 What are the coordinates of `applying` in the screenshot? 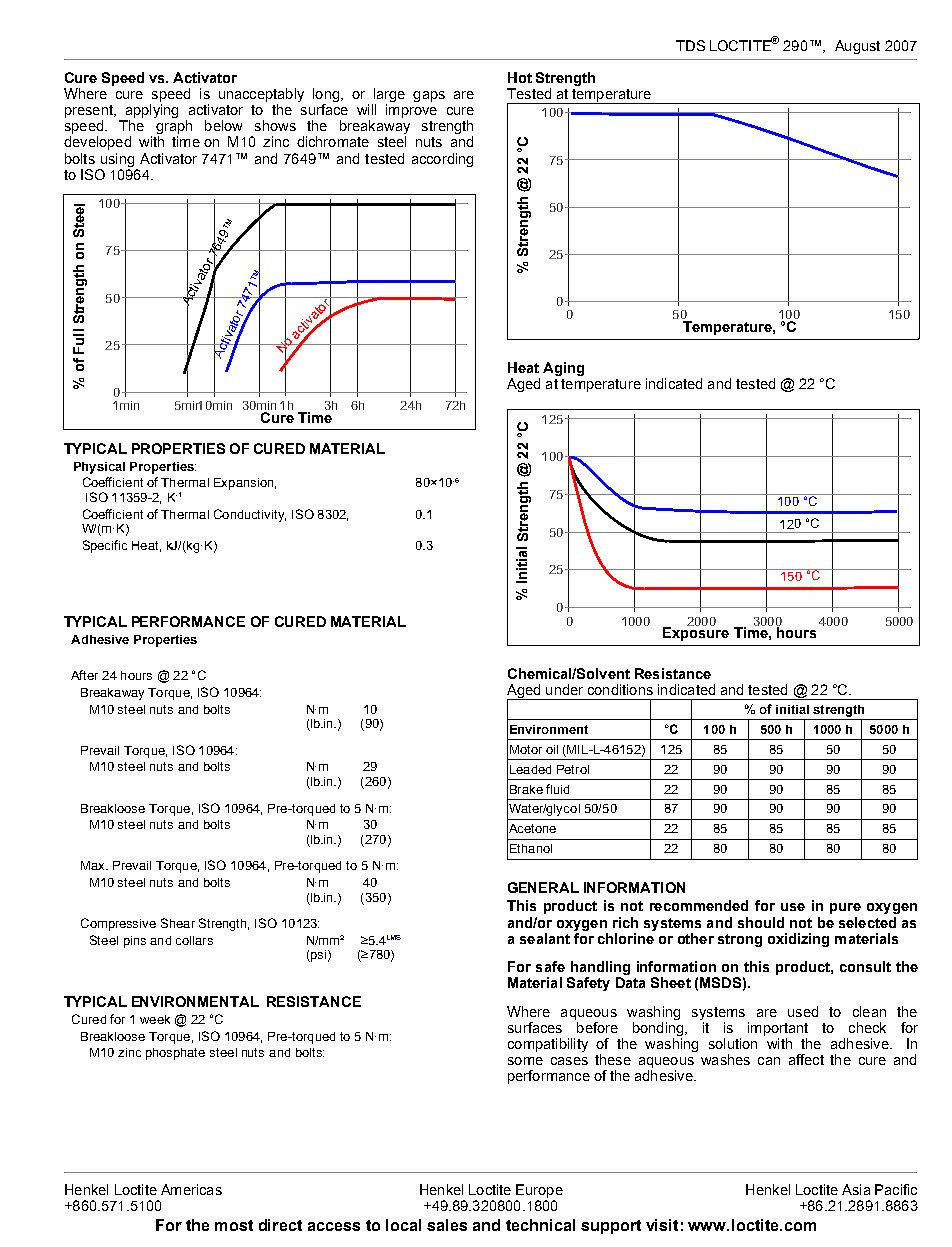 It's located at (150, 112).
